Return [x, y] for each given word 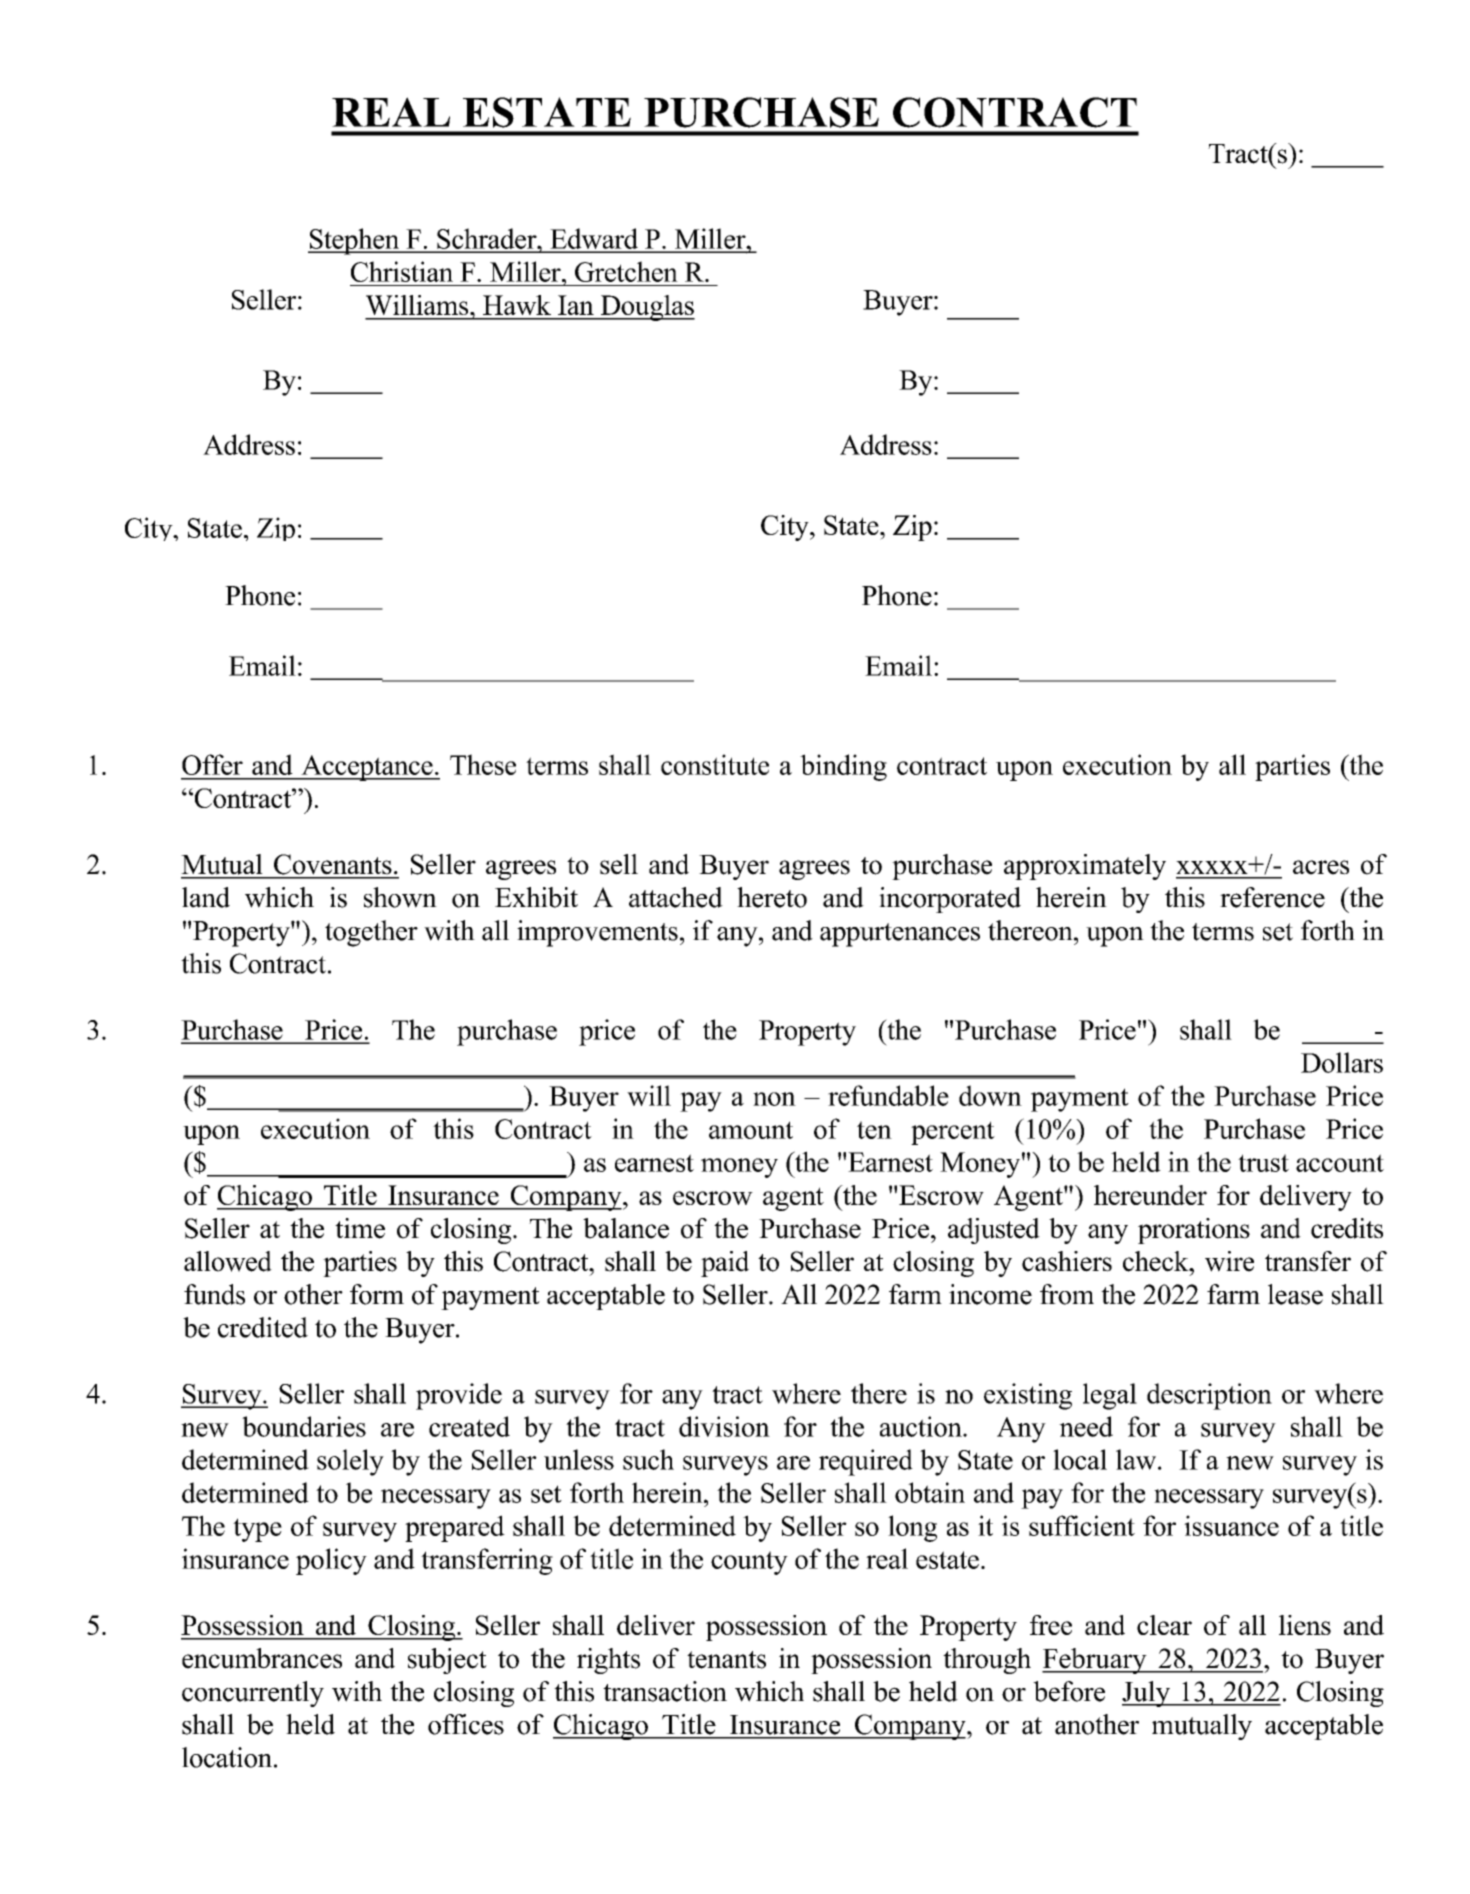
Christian [402, 271]
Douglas [646, 308]
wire [1229, 1261]
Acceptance [367, 768]
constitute [715, 764]
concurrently [253, 1694]
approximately [1085, 867]
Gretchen [626, 271]
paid [725, 1264]
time [360, 1228]
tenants [726, 1660]
